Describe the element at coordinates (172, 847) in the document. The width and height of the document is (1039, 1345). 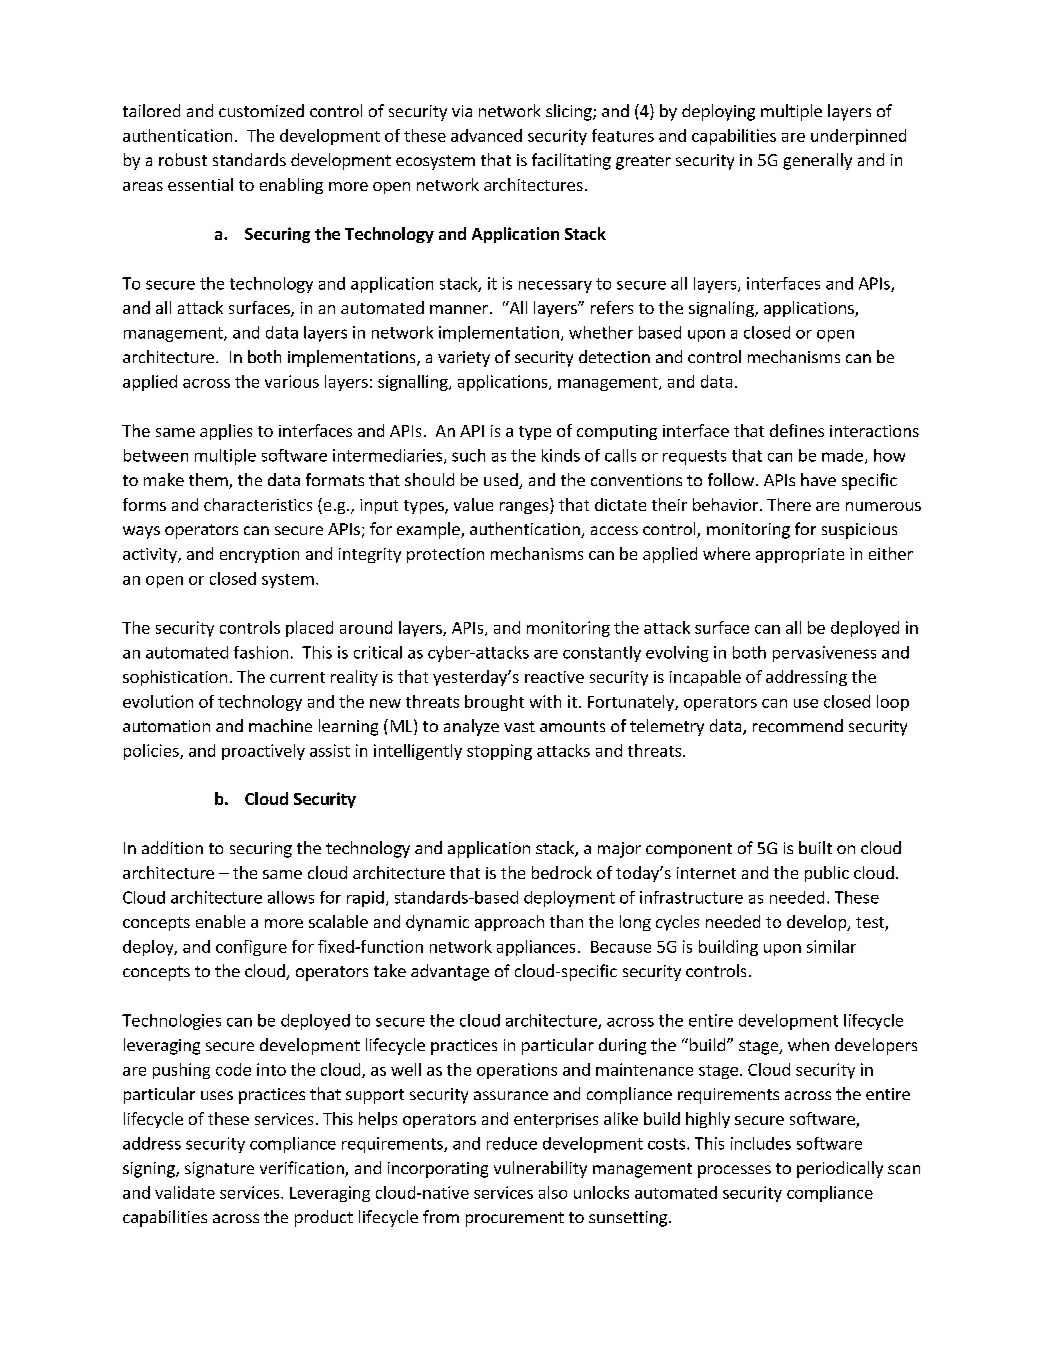
I see `addition` at that location.
